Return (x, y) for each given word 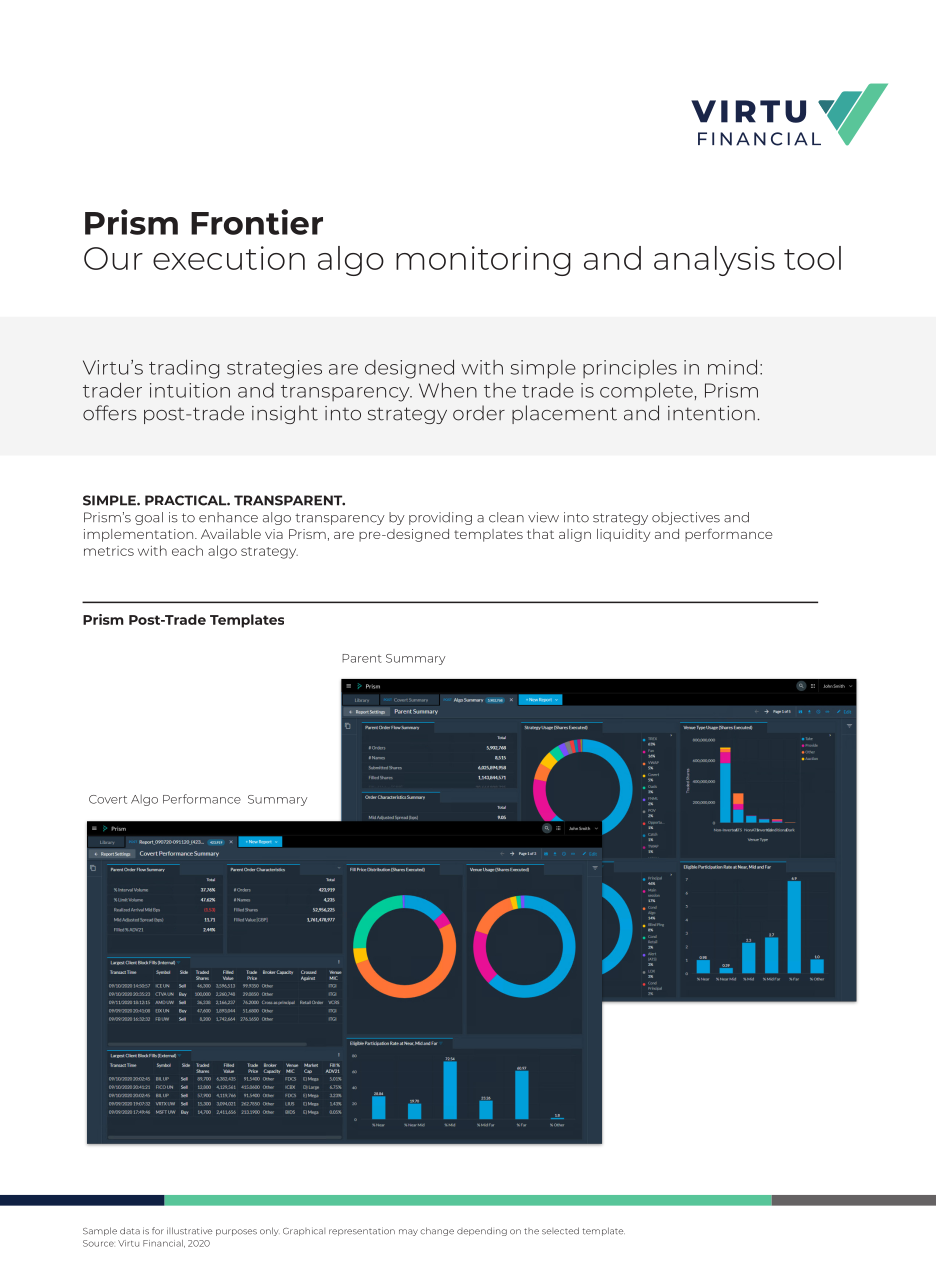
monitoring (483, 261)
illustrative (190, 1231)
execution (229, 258)
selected (560, 1231)
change (437, 1231)
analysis (714, 261)
